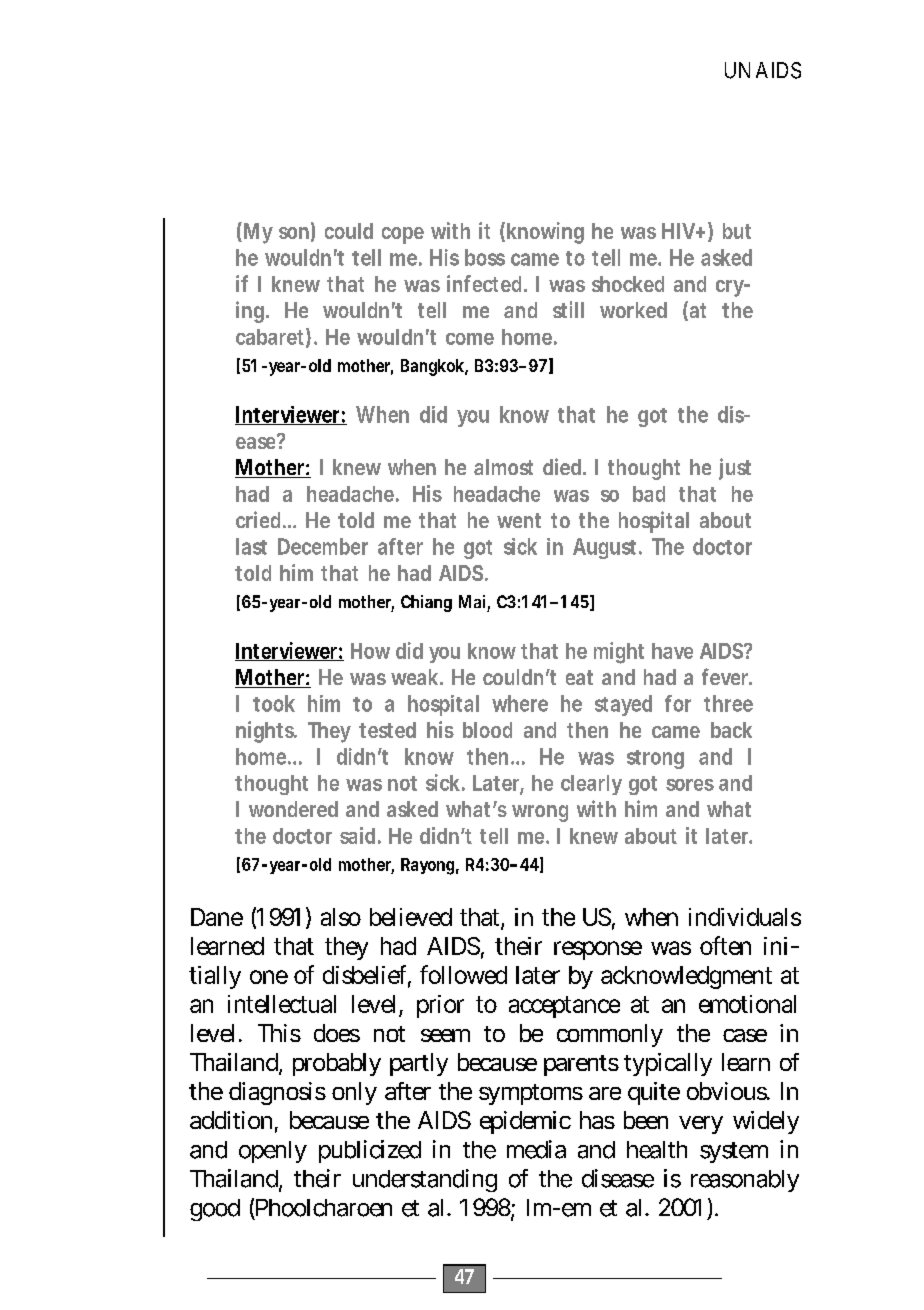 The width and height of the page is (924, 1310). I want to click on blood, so click(487, 730).
